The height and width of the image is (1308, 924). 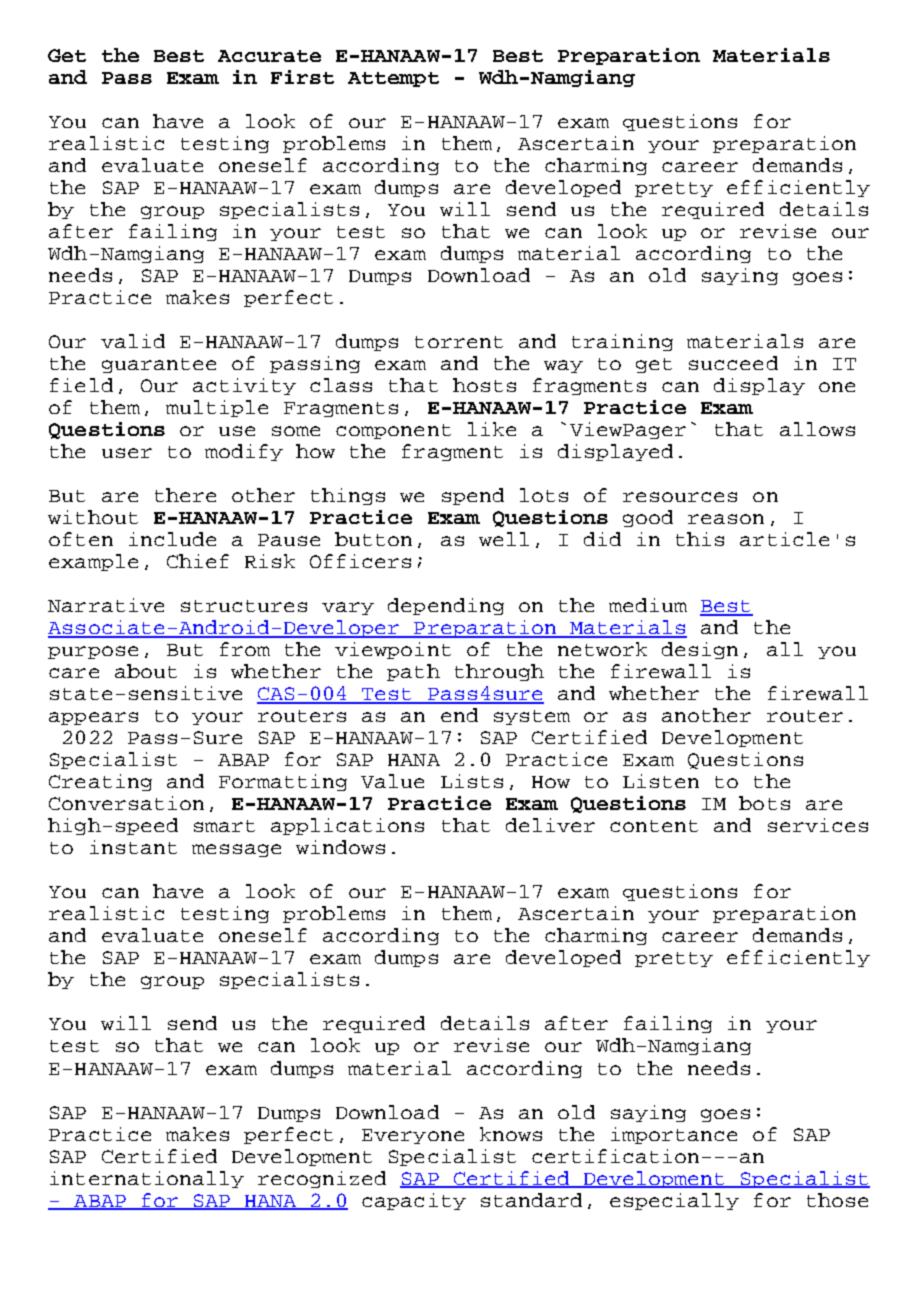 What do you see at coordinates (269, 56) in the image?
I see `Accurate` at bounding box center [269, 56].
